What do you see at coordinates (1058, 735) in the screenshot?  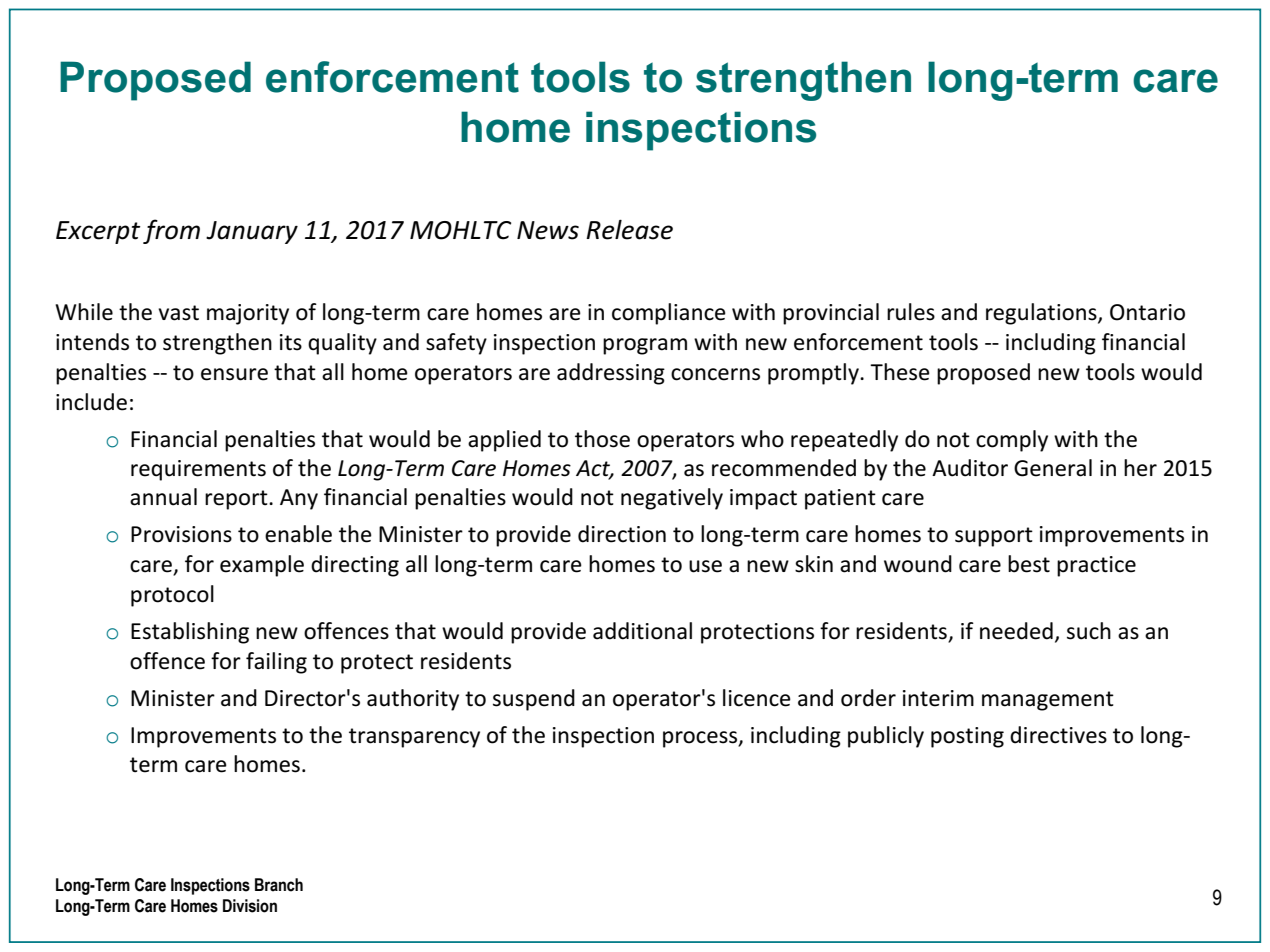 I see `directives` at bounding box center [1058, 735].
